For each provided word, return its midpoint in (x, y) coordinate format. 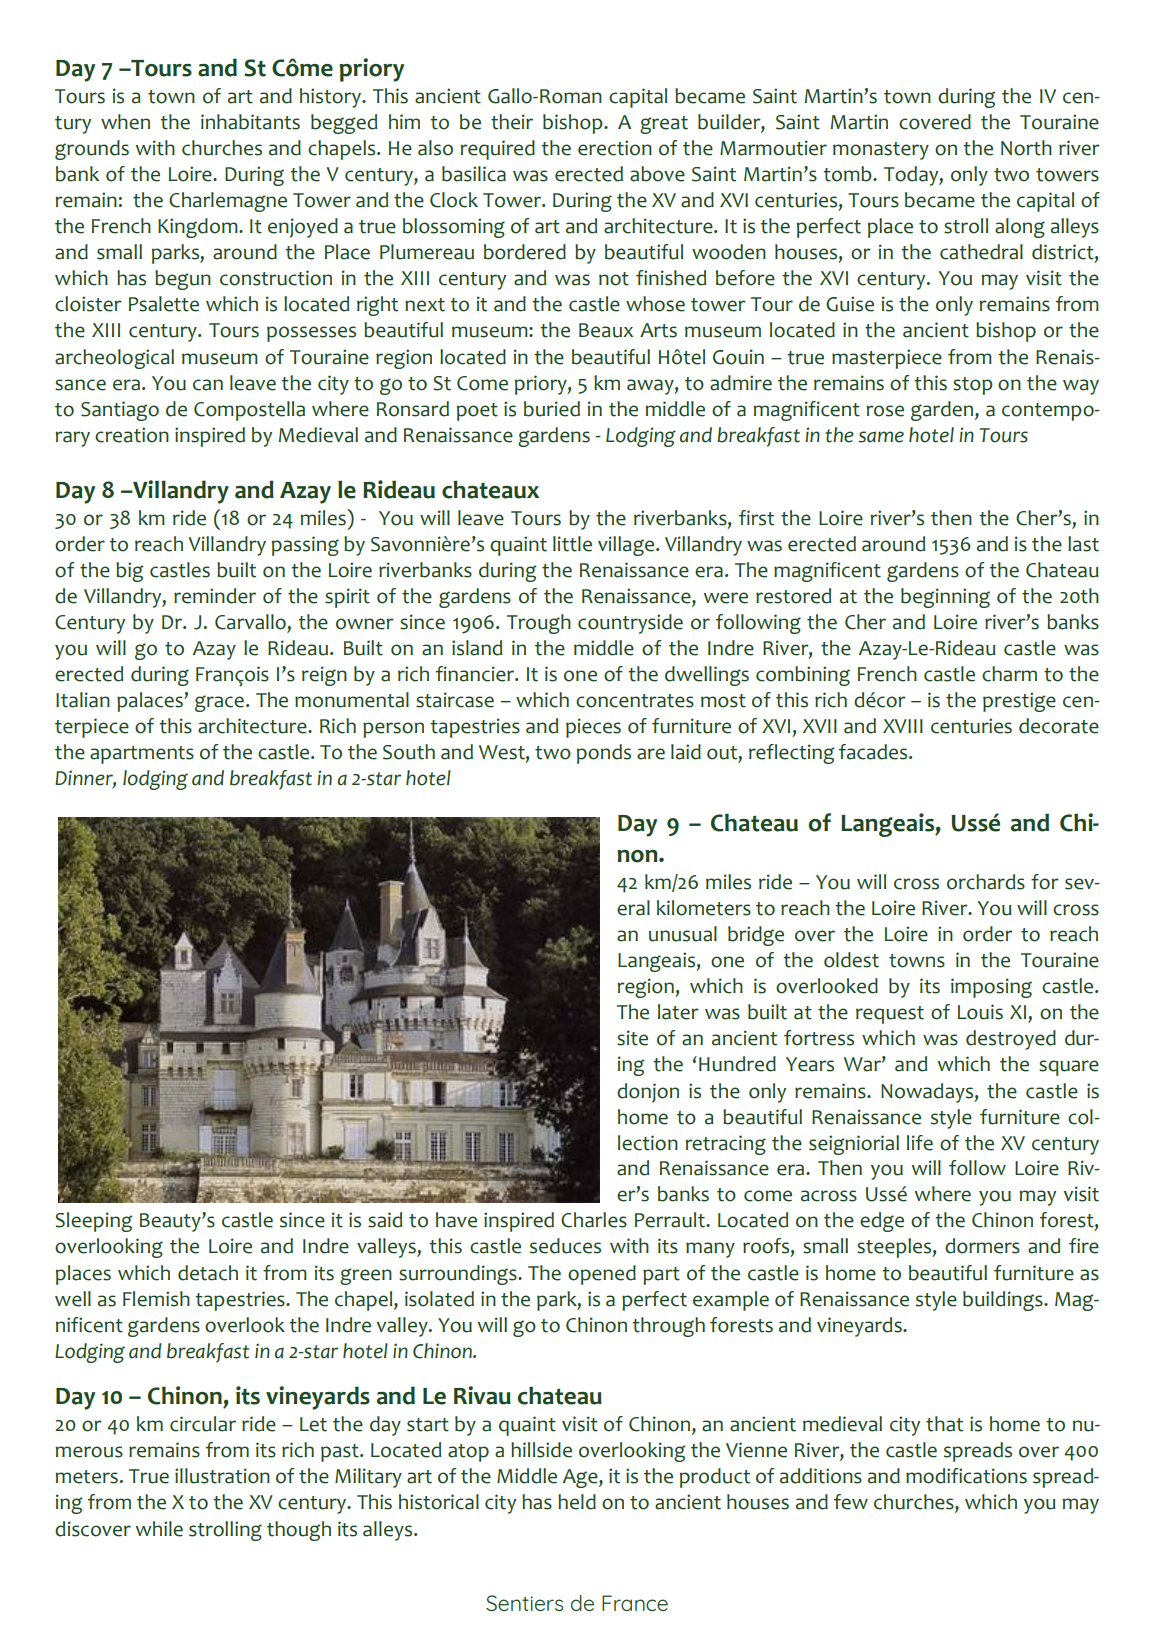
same (881, 437)
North (1026, 148)
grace (219, 703)
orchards (986, 882)
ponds (604, 754)
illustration (222, 1476)
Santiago (120, 411)
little (572, 544)
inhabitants (250, 122)
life (920, 1143)
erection (615, 148)
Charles (594, 1220)
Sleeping (94, 1222)
